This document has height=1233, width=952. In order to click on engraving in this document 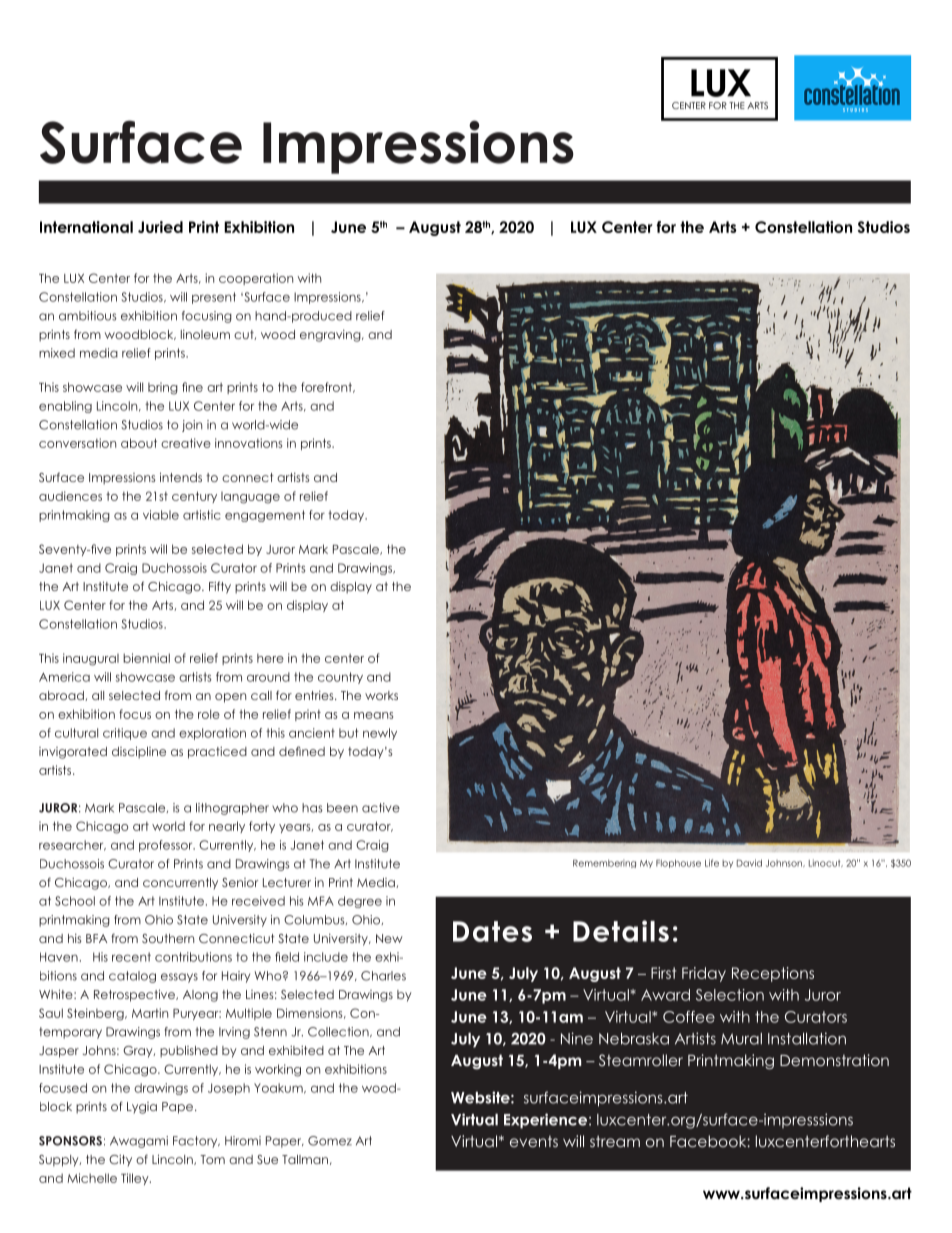, I will do `click(331, 336)`.
